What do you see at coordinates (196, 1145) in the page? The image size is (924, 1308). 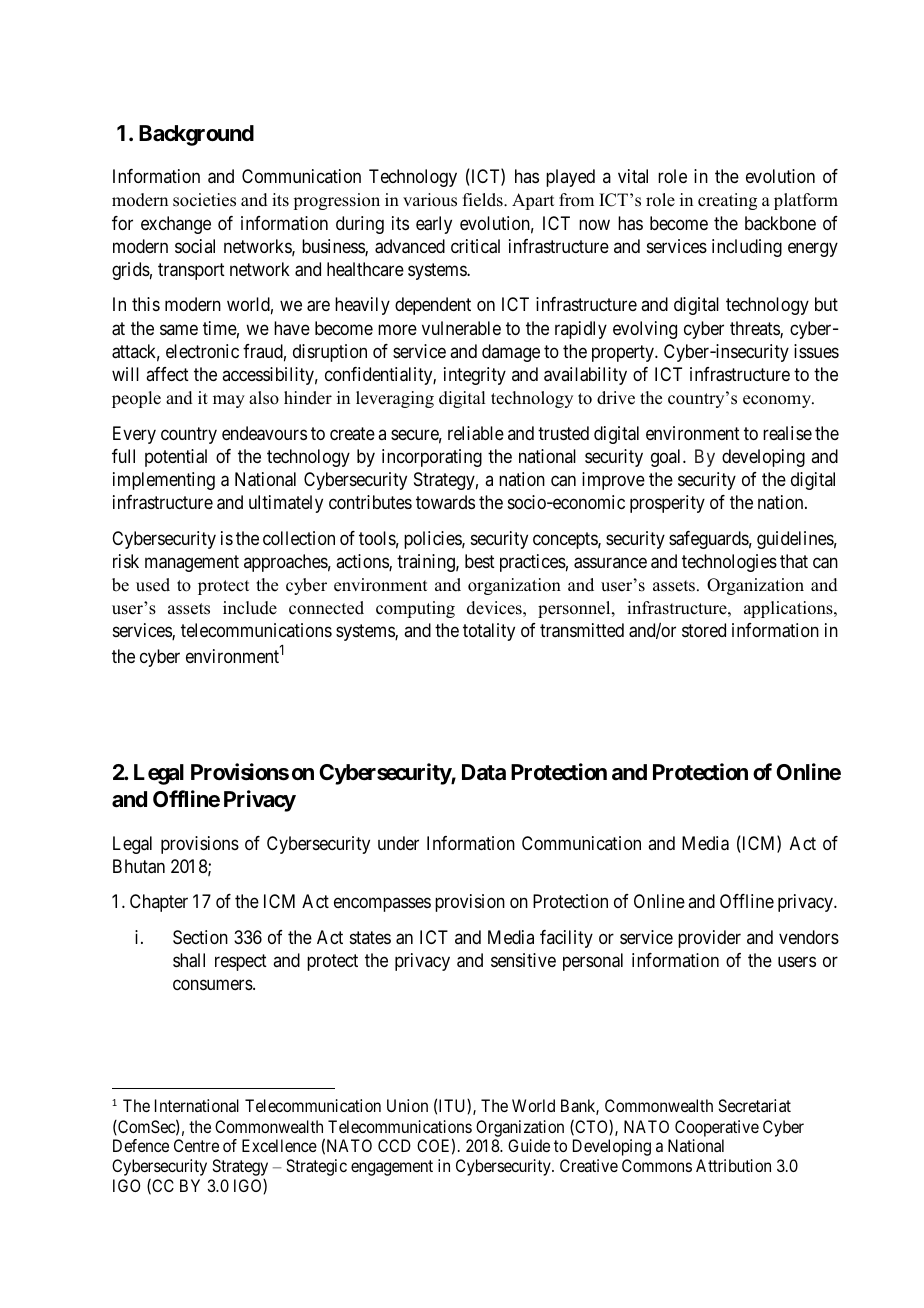 I see `Centre` at bounding box center [196, 1145].
